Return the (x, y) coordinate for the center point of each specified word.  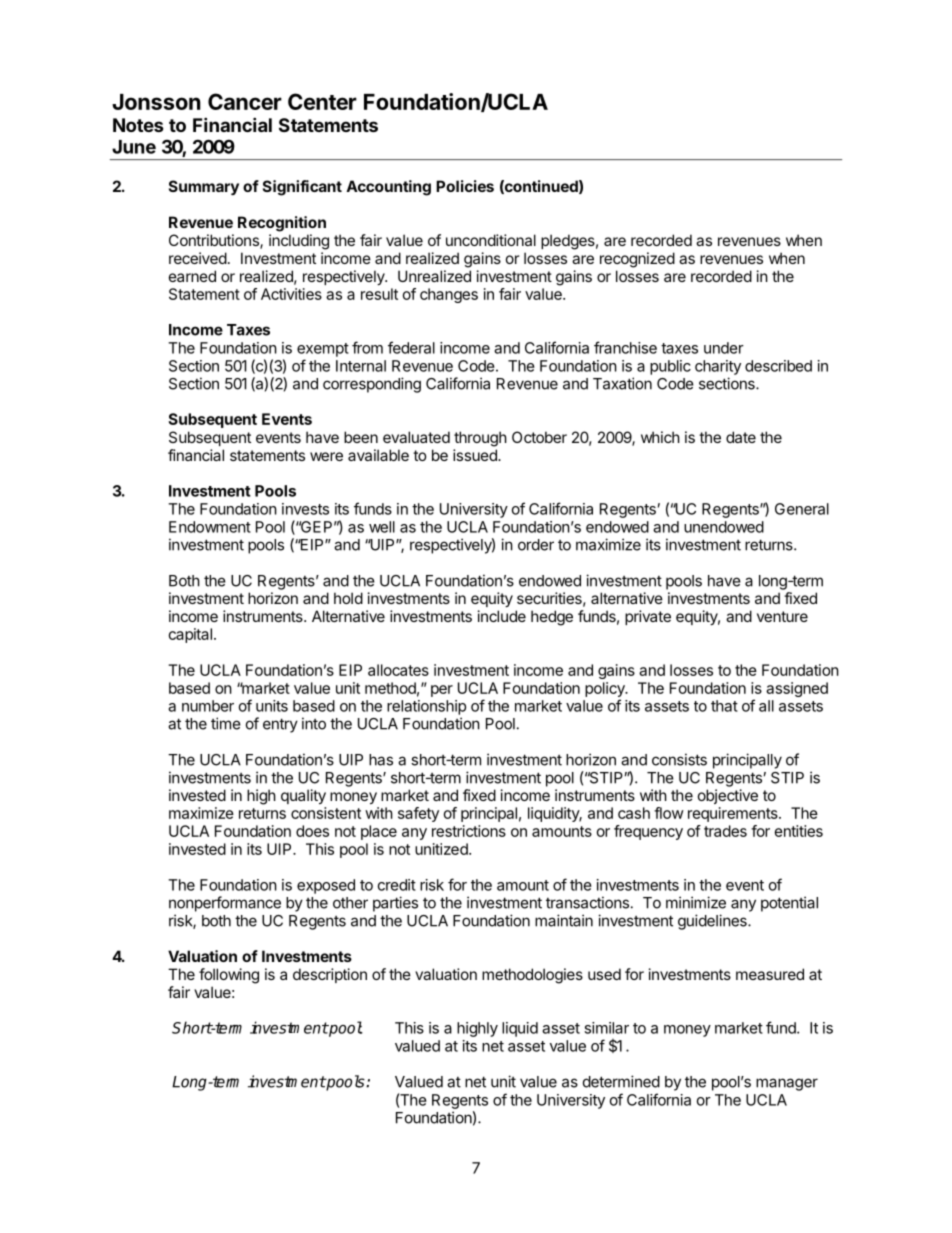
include (502, 616)
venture (782, 616)
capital (190, 635)
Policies (465, 186)
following (229, 976)
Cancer (245, 101)
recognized (637, 260)
